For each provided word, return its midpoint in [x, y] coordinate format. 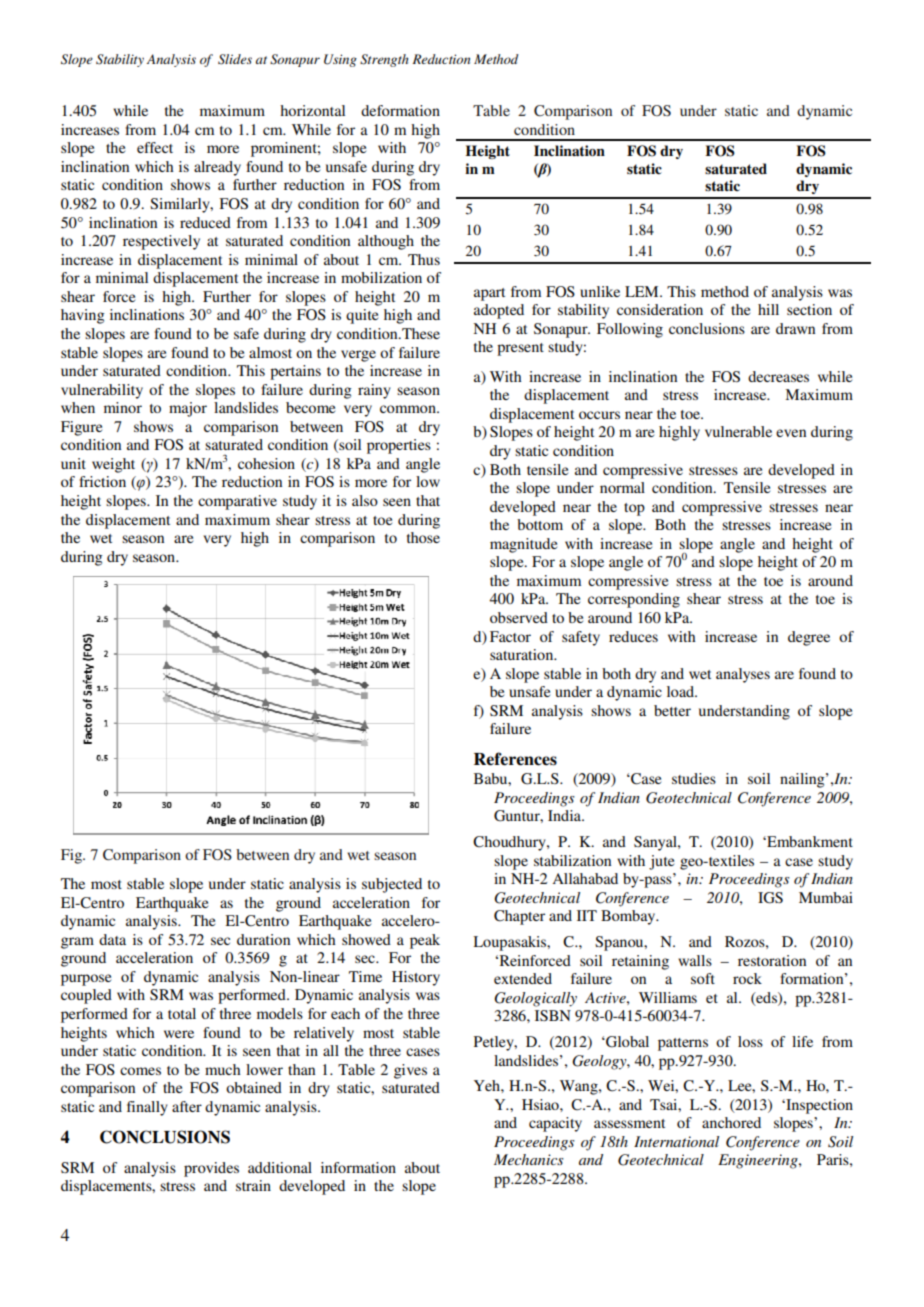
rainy [374, 391]
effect [155, 147]
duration [263, 939]
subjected [392, 885]
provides [211, 1169]
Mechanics [529, 1159]
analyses [743, 675]
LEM [643, 291]
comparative [237, 502]
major [188, 409]
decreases [778, 376]
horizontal [312, 110]
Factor [510, 636]
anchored [731, 1122]
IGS [770, 898]
